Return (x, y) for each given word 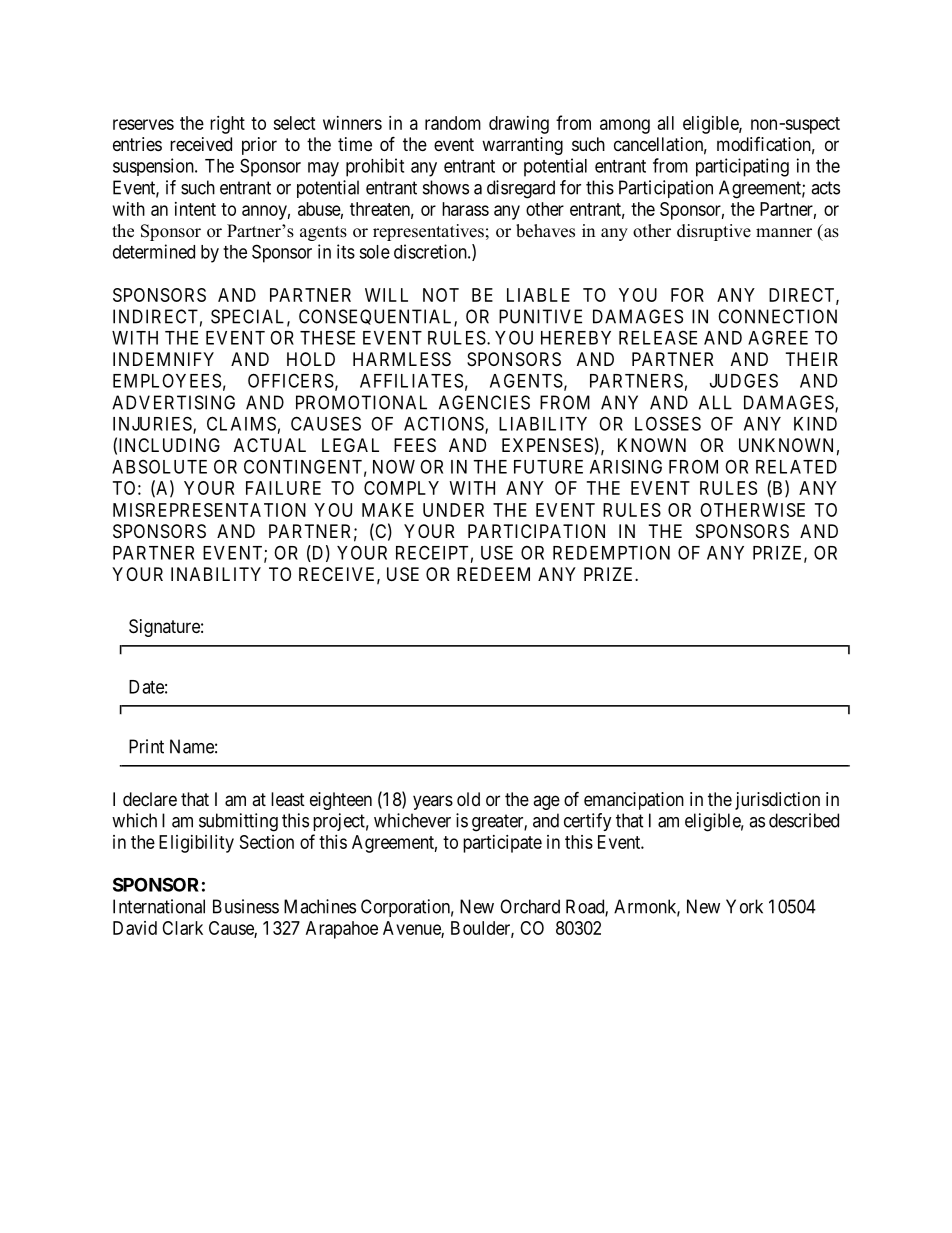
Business (246, 906)
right (227, 125)
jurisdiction (777, 801)
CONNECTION (777, 316)
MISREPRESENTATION (209, 510)
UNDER (453, 510)
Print (146, 746)
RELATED (796, 467)
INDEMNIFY (163, 359)
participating (742, 167)
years (433, 802)
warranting (522, 146)
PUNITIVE (540, 316)
